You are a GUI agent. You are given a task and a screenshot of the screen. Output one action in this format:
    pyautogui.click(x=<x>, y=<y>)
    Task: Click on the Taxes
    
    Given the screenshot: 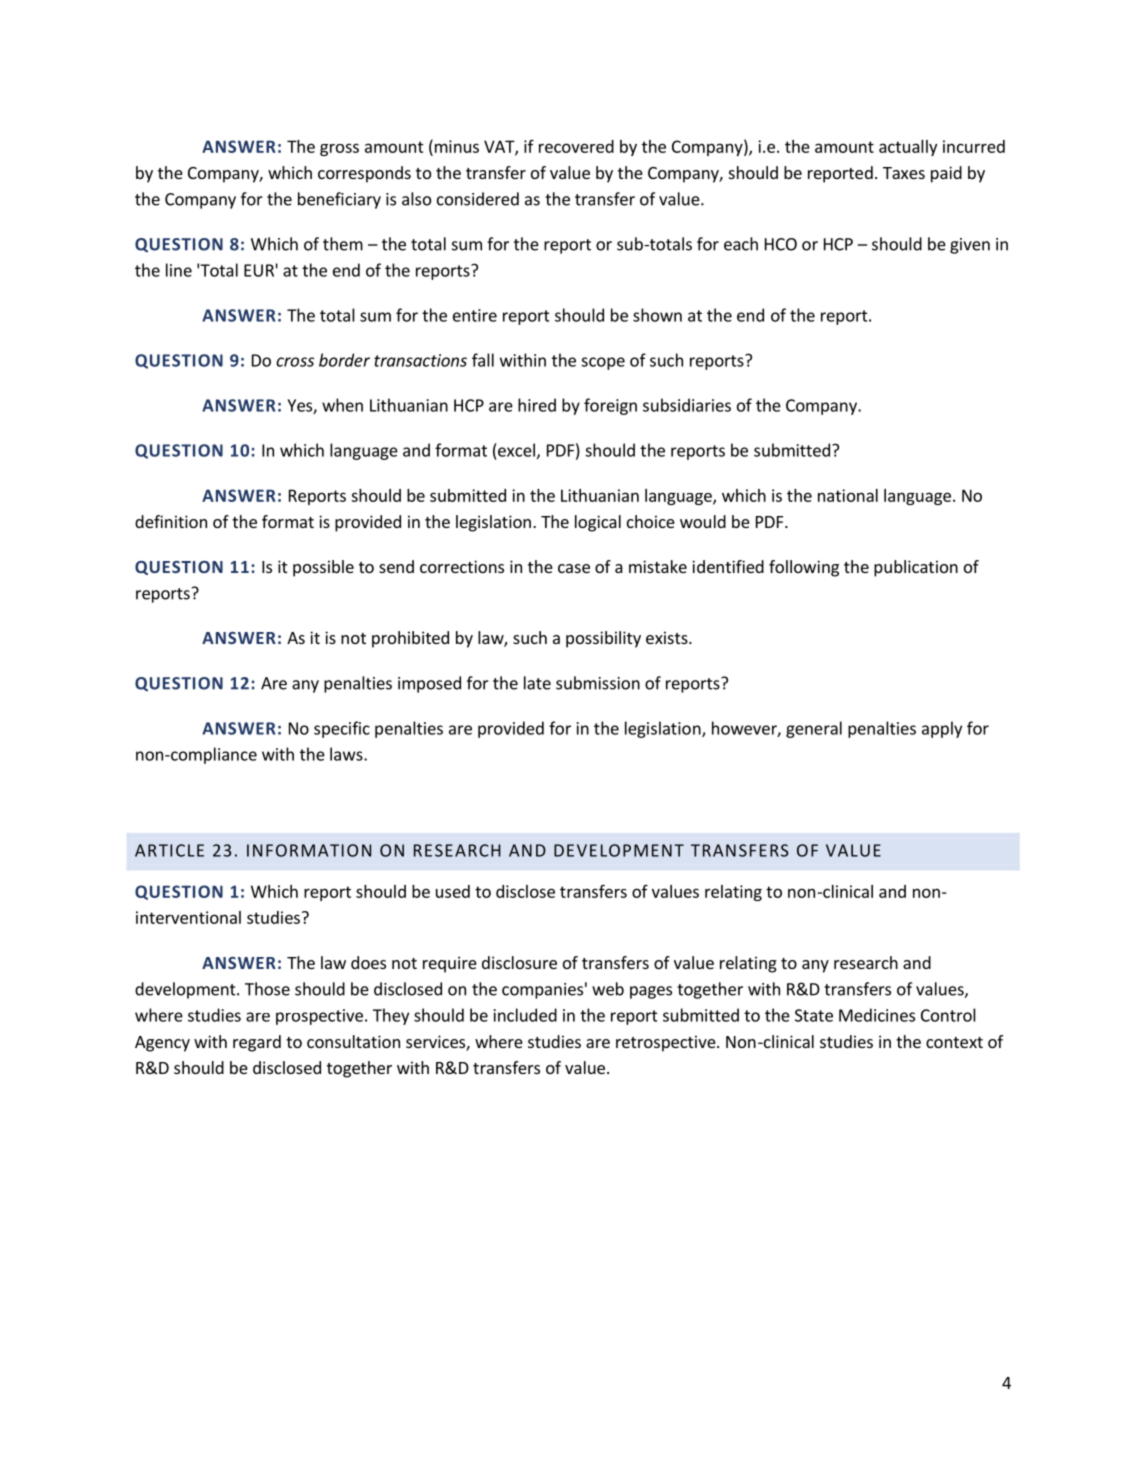 What is the action you would take?
    pyautogui.click(x=904, y=173)
